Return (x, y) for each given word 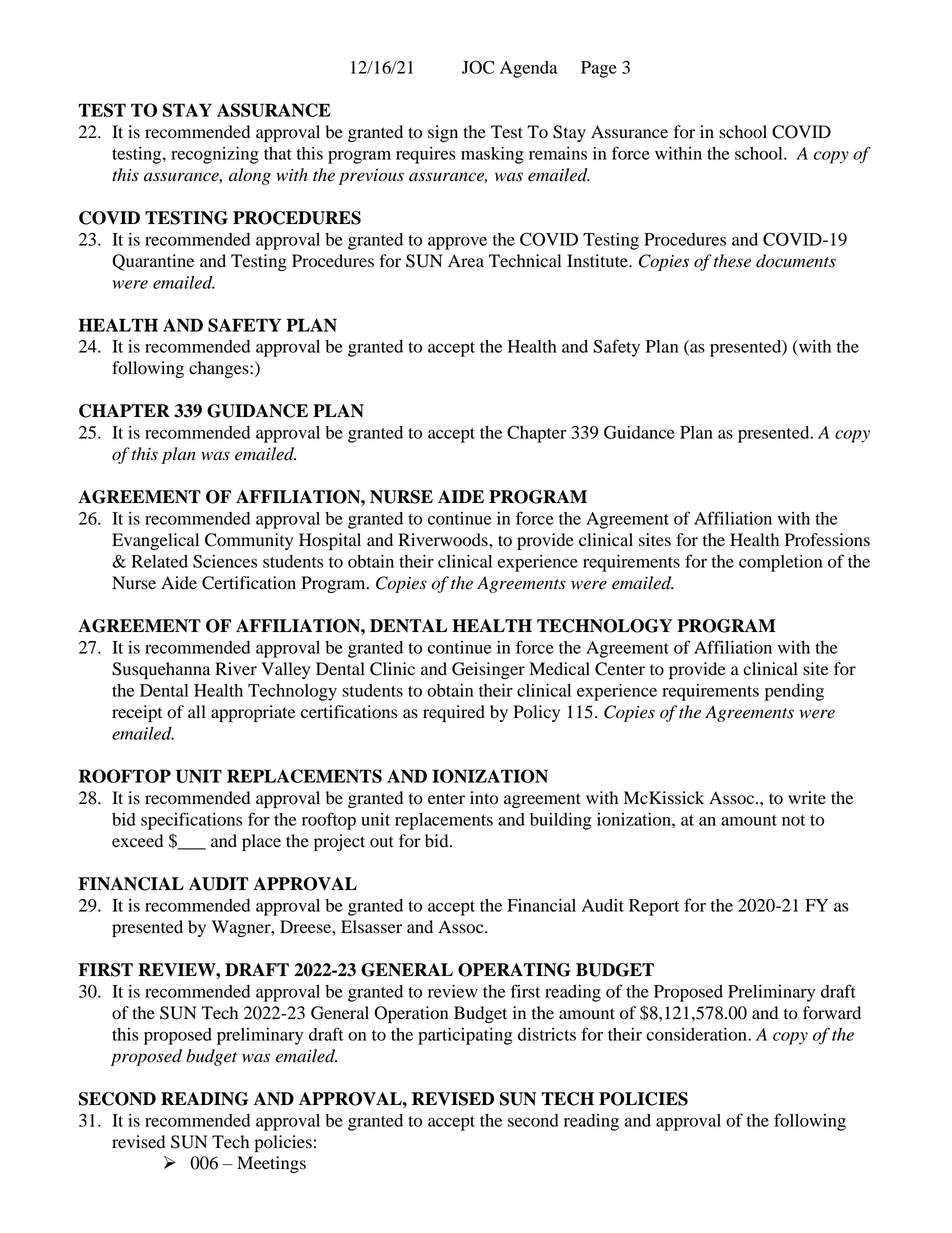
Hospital (330, 541)
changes (220, 369)
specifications (192, 821)
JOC (478, 67)
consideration (697, 1034)
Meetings (271, 1164)
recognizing (215, 155)
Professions (827, 540)
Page (599, 69)
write (807, 798)
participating (465, 1036)
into (484, 798)
